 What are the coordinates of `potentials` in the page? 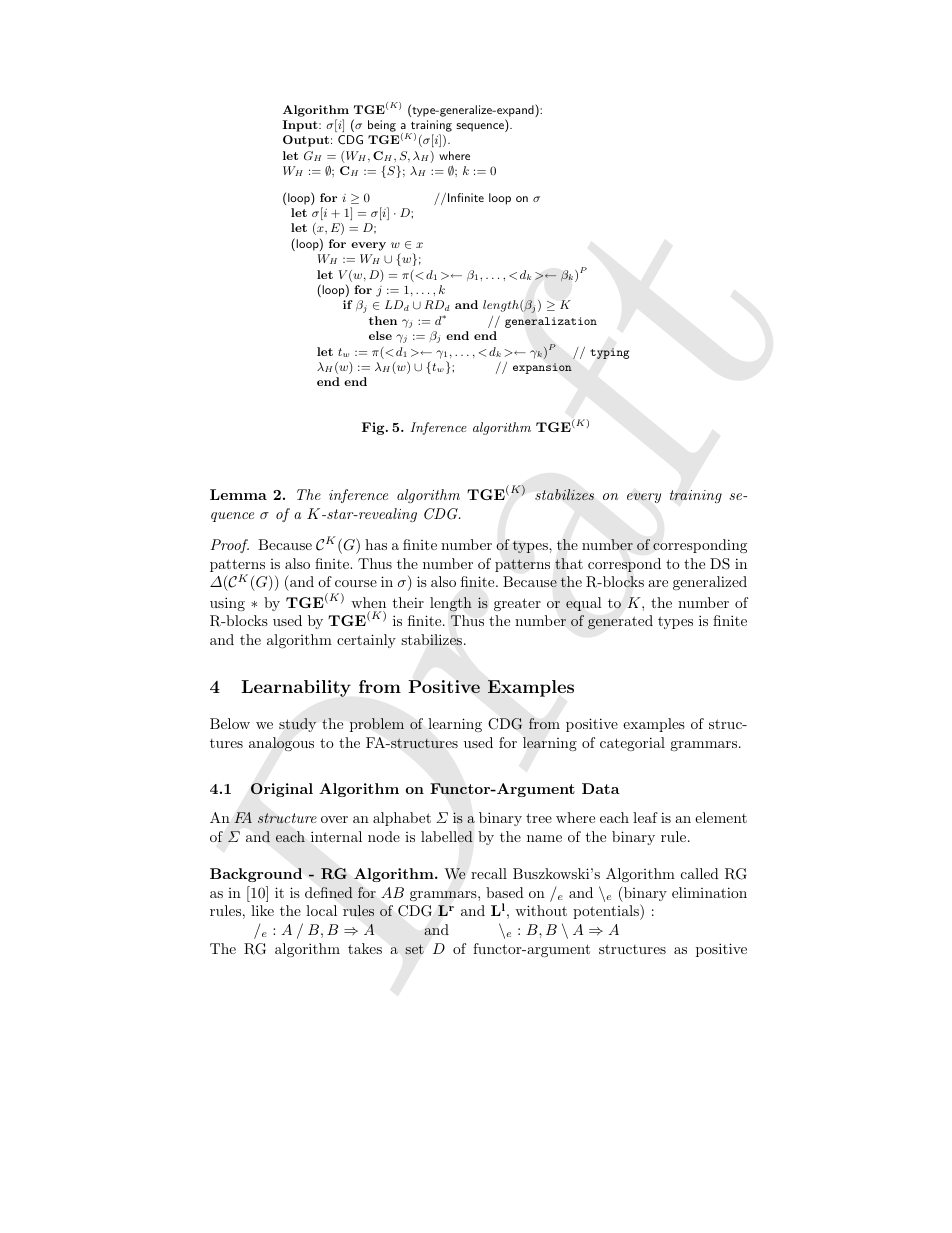 It's located at (607, 912).
